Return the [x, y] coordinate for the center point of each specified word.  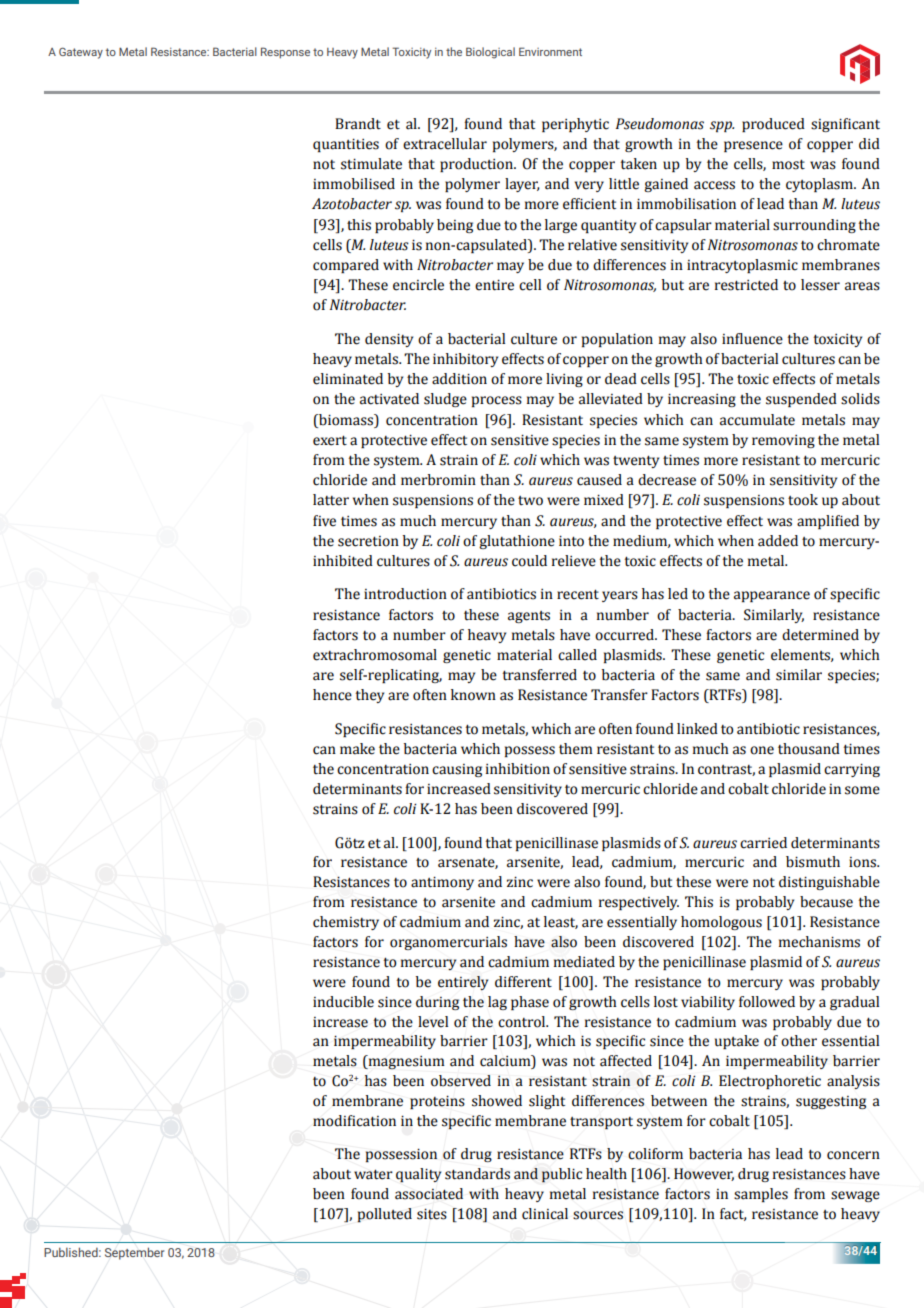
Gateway [81, 53]
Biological [490, 53]
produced [773, 125]
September [134, 1253]
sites [432, 1214]
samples [761, 1195]
